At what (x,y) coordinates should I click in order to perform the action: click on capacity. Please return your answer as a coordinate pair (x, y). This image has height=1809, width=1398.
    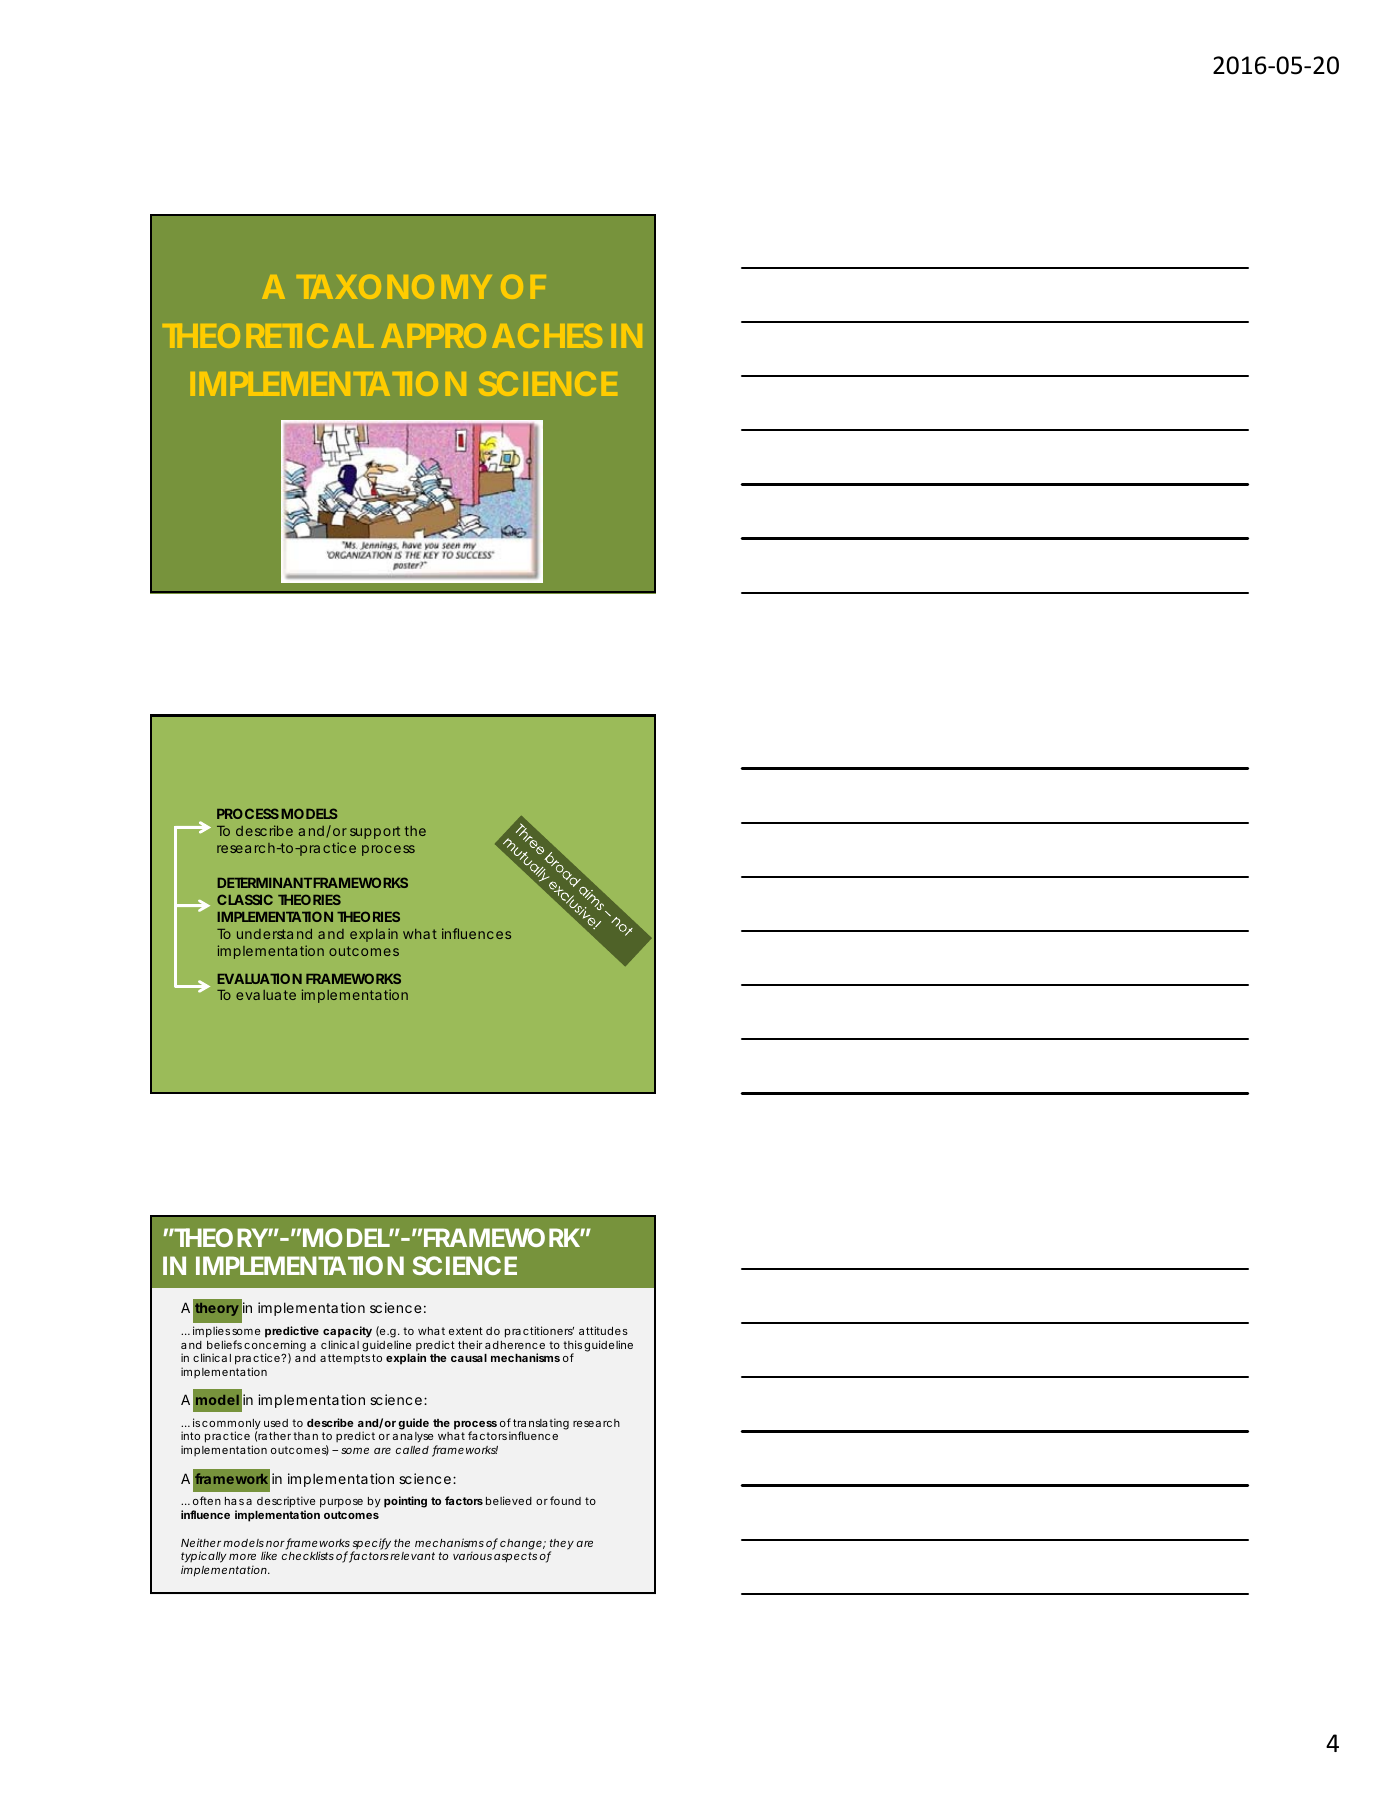
    Looking at the image, I should click on (347, 1333).
